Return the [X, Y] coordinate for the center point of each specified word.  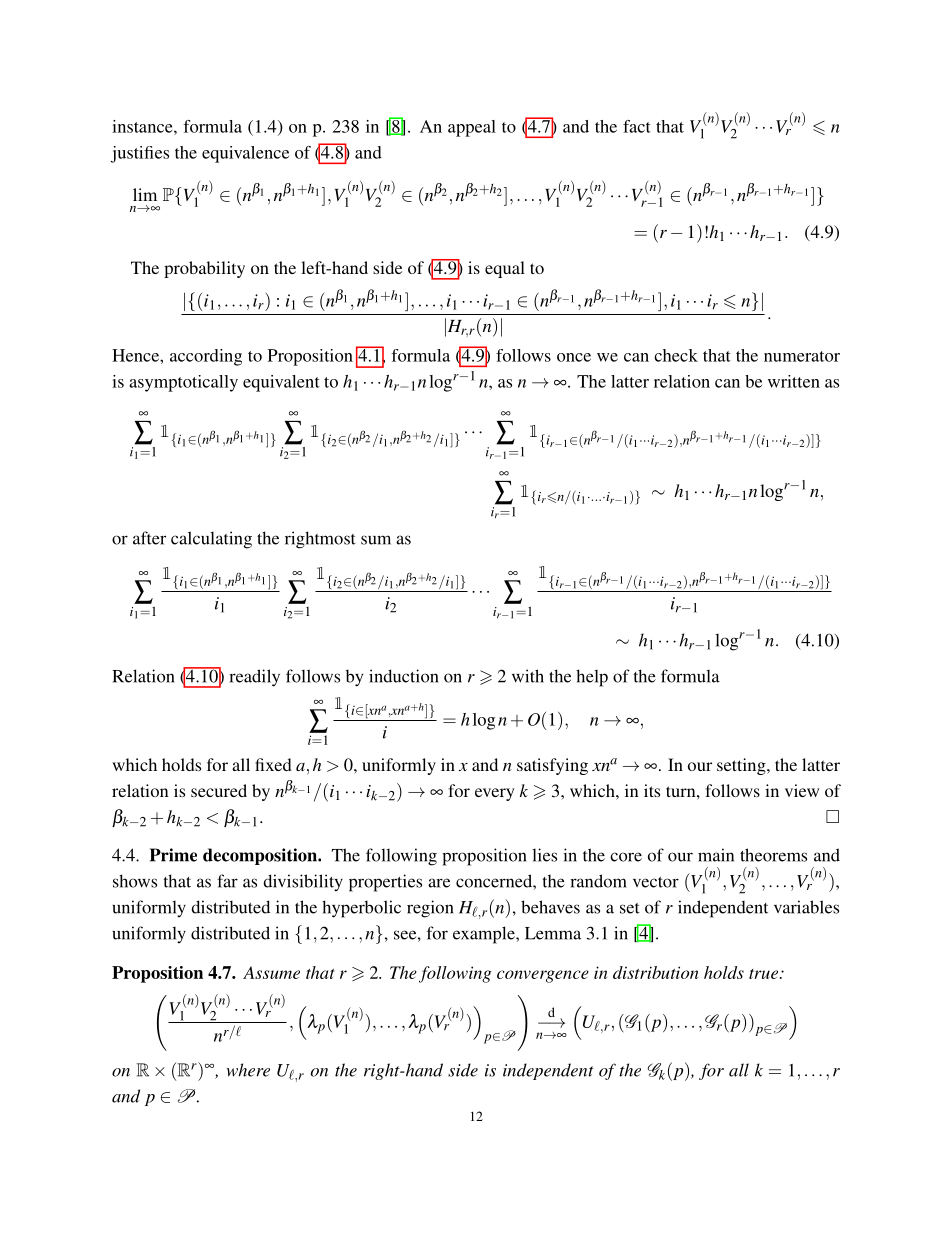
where [248, 1070]
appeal [472, 128]
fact [637, 126]
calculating [211, 540]
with [528, 676]
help [592, 678]
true [765, 974]
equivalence [245, 154]
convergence [543, 976]
